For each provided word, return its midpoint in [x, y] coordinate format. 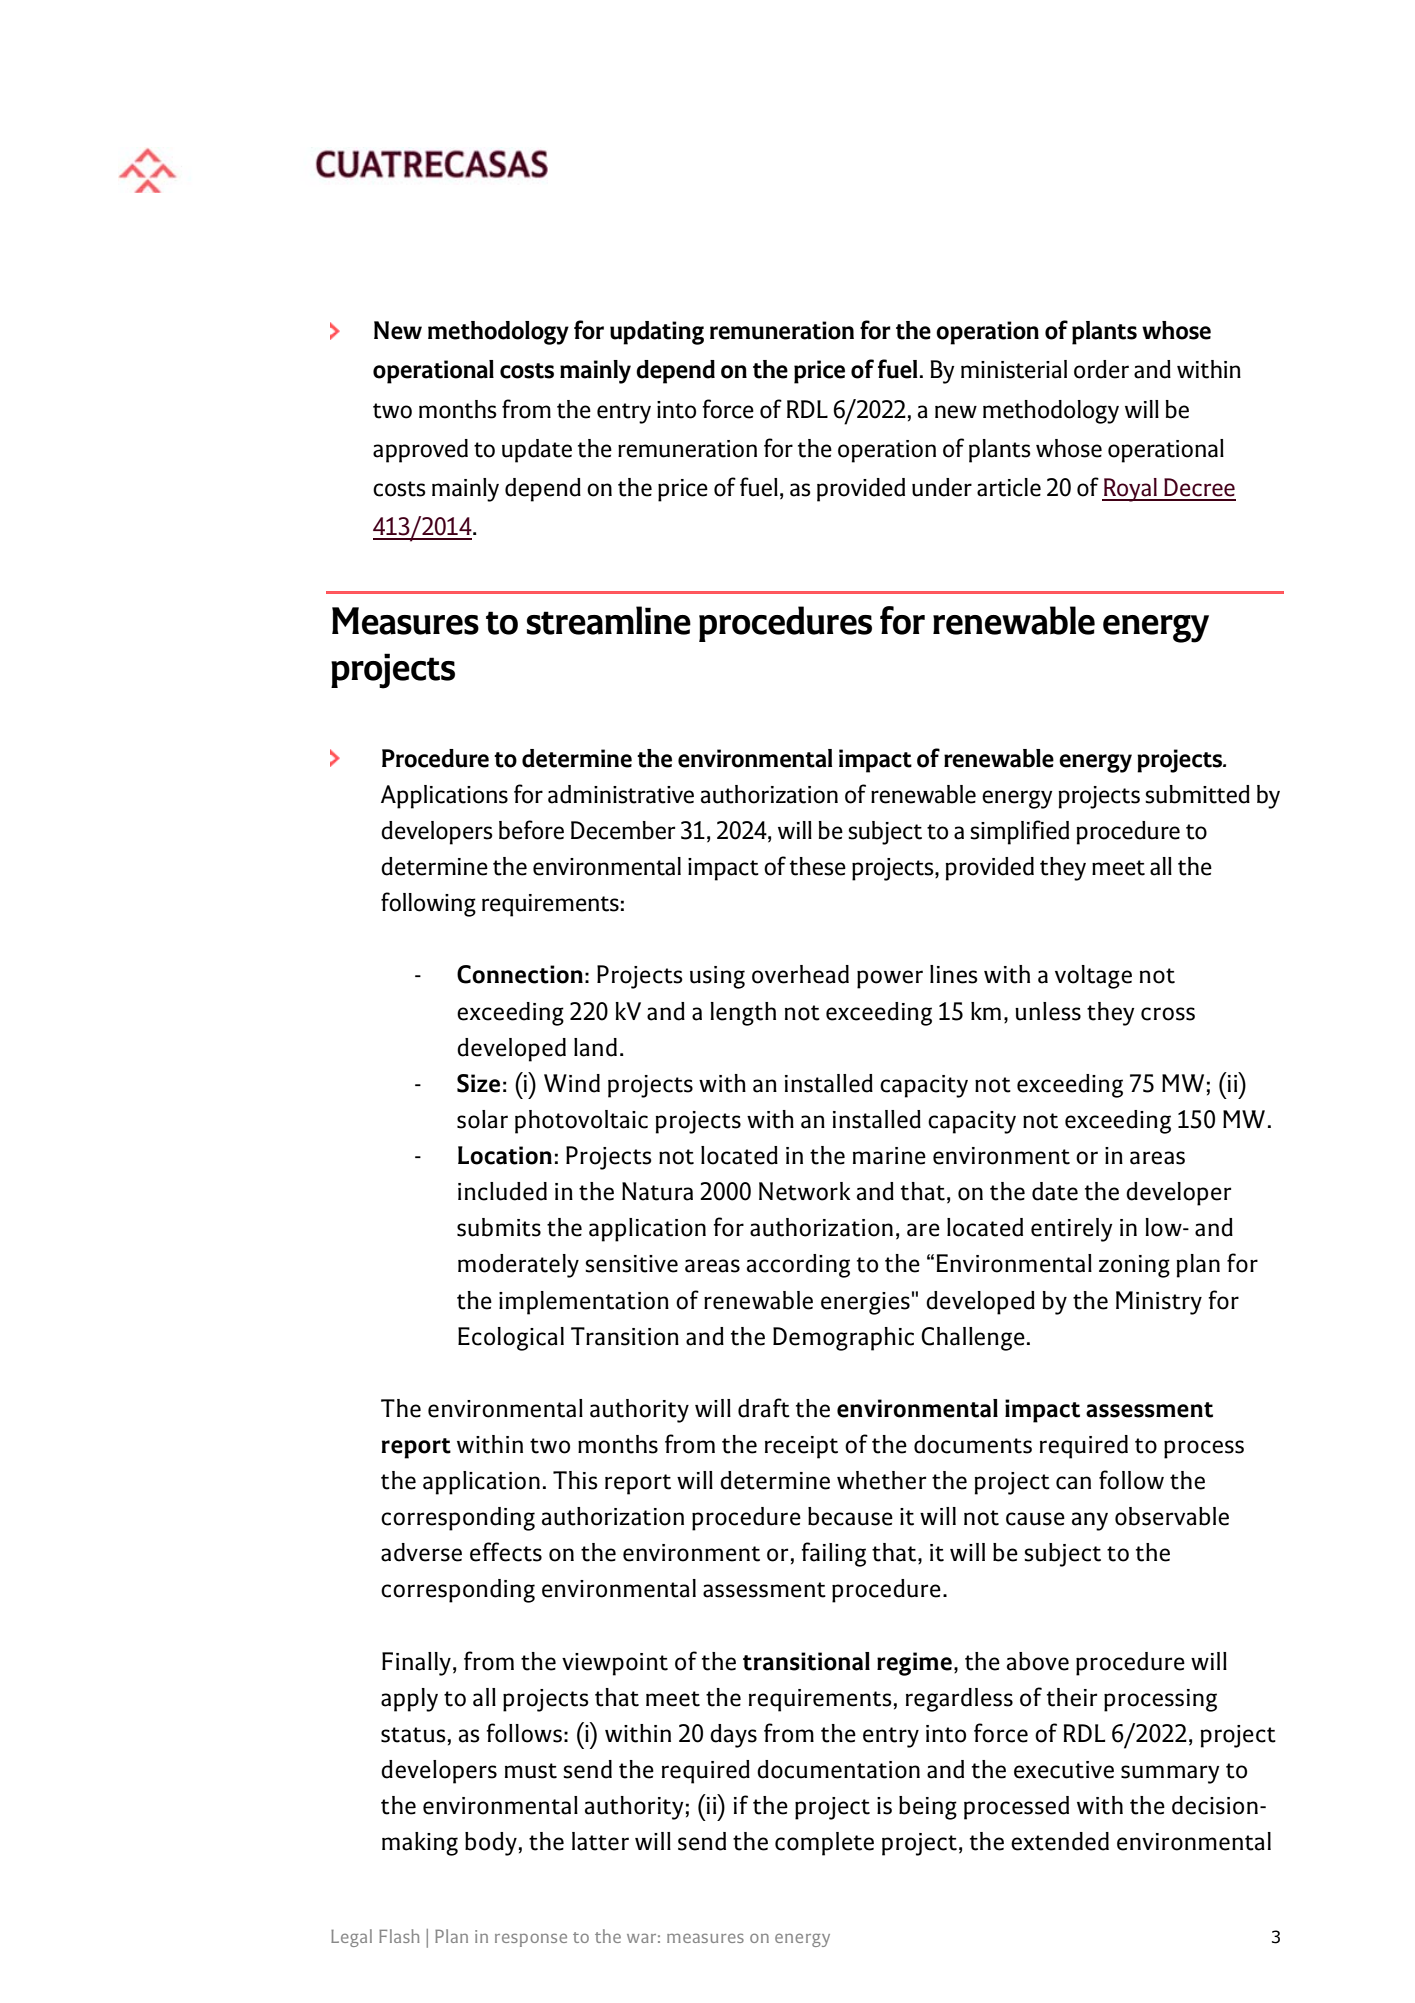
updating [657, 333]
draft [764, 1408]
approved [420, 451]
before [531, 830]
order [1101, 369]
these [818, 866]
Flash [399, 1936]
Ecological [511, 1339]
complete [824, 1844]
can [1073, 1483]
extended [1060, 1841]
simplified [1019, 832]
